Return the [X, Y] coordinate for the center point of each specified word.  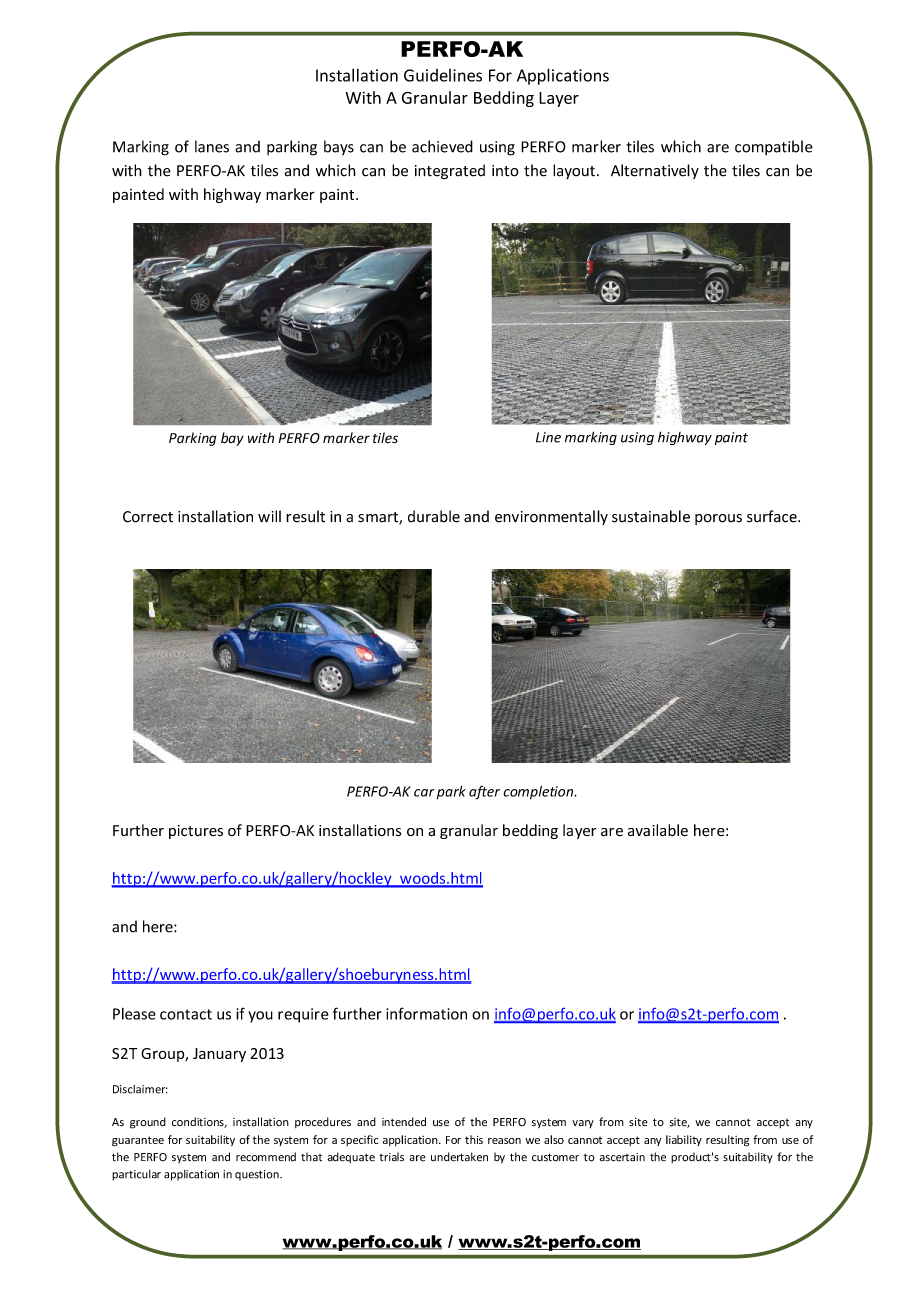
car [424, 793]
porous [718, 519]
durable [434, 516]
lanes [212, 146]
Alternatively [655, 171]
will [269, 516]
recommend [266, 1157]
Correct [148, 517]
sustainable [651, 516]
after [484, 793]
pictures [196, 832]
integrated [450, 172]
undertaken [459, 1157]
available [658, 830]
